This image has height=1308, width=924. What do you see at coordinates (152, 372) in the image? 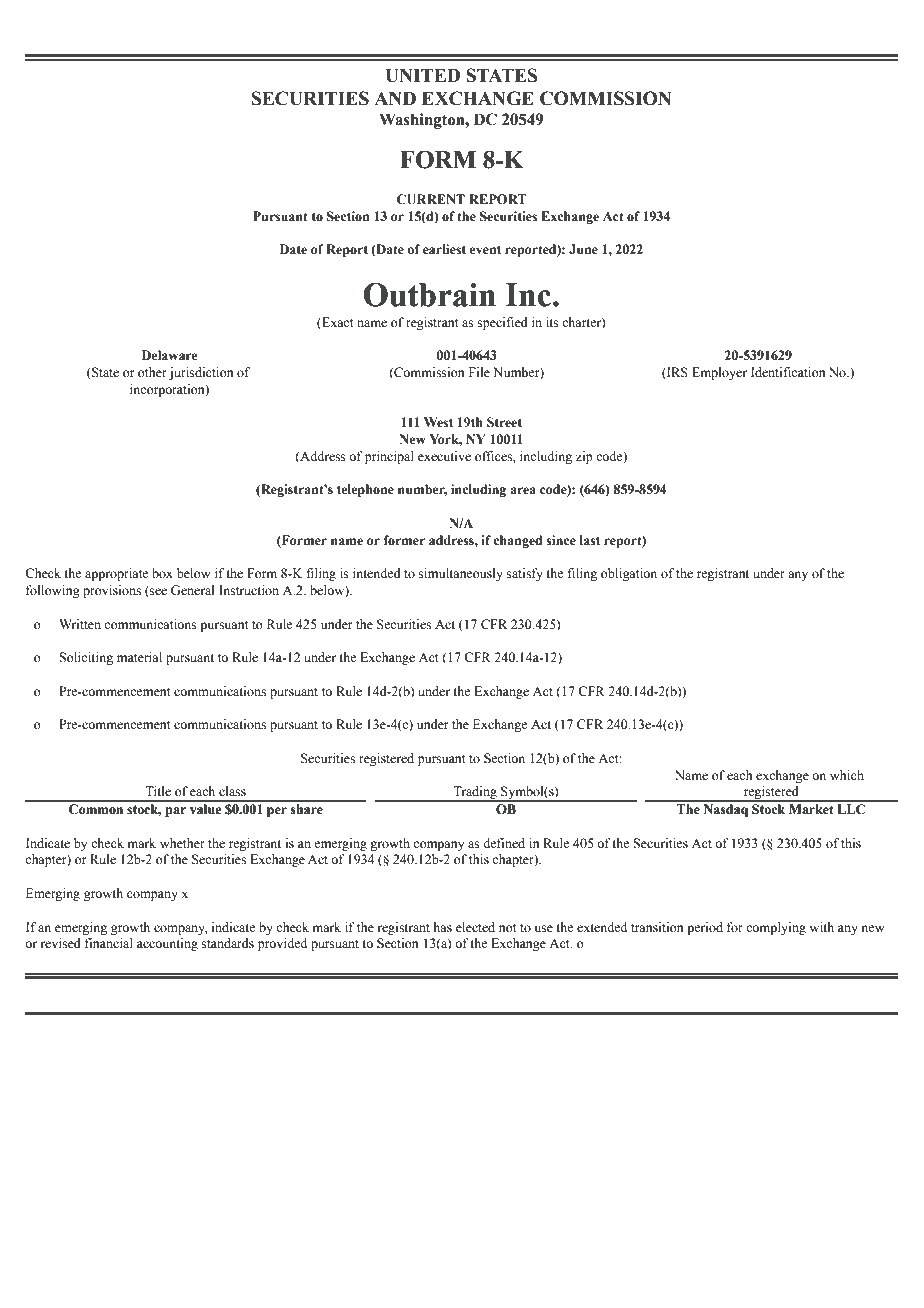
I see `other` at bounding box center [152, 372].
